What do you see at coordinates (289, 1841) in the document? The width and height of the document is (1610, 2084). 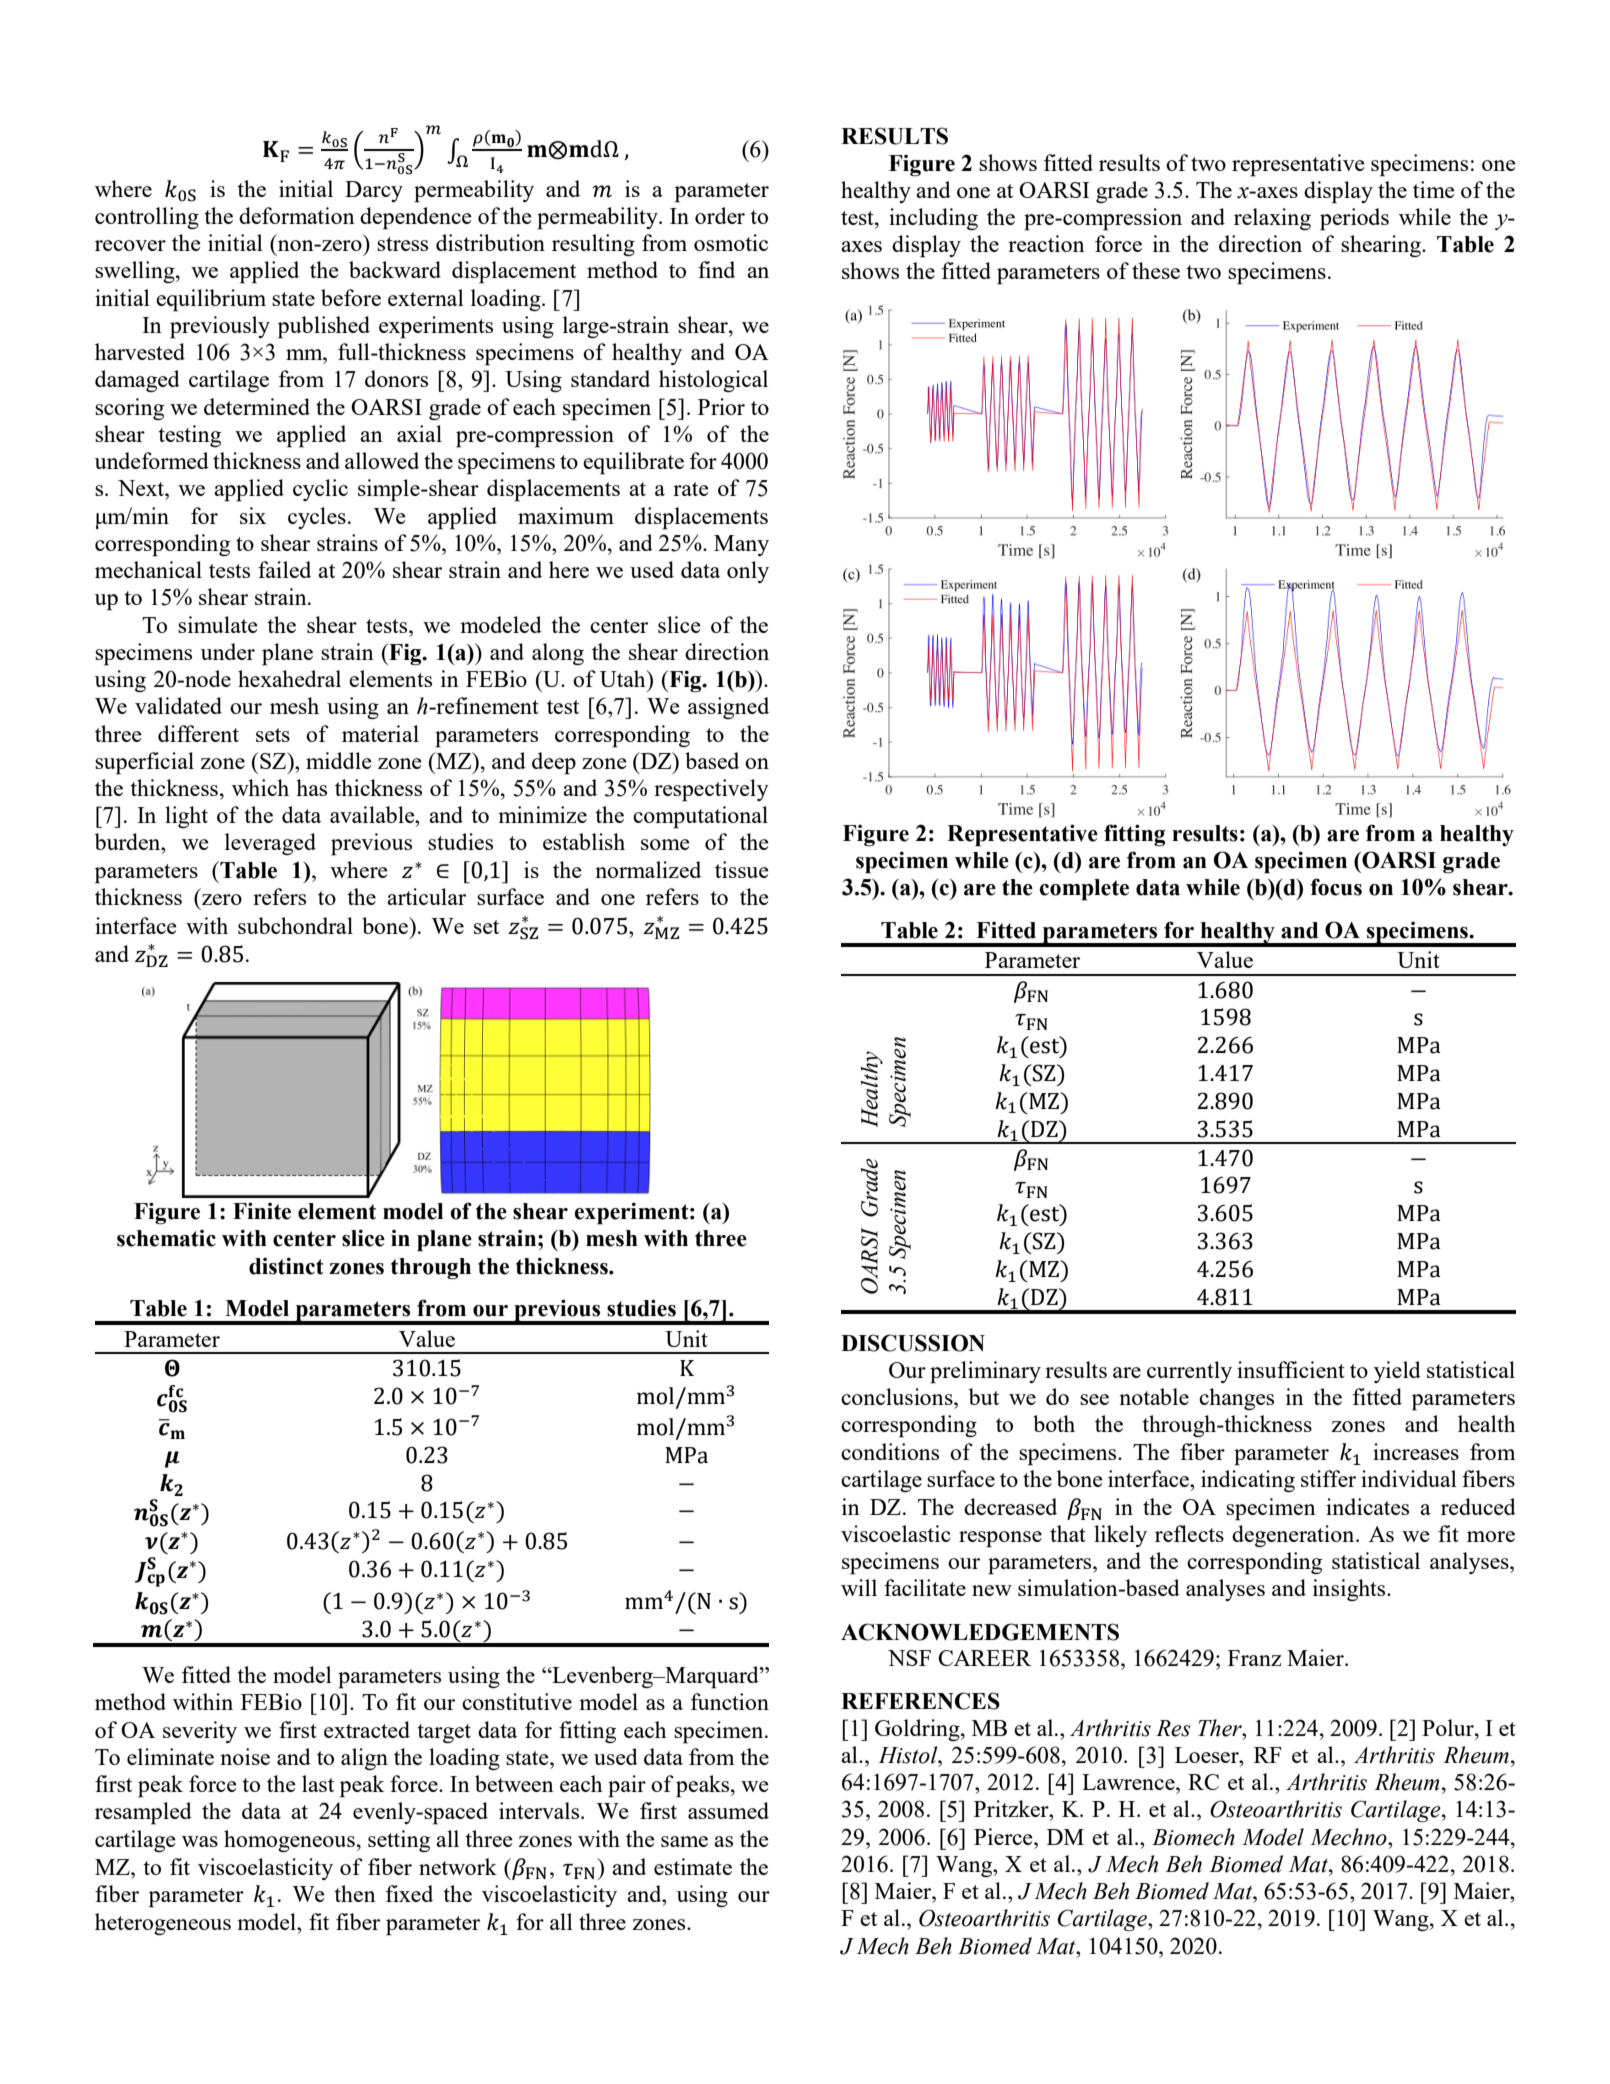 I see `homogeneous` at bounding box center [289, 1841].
